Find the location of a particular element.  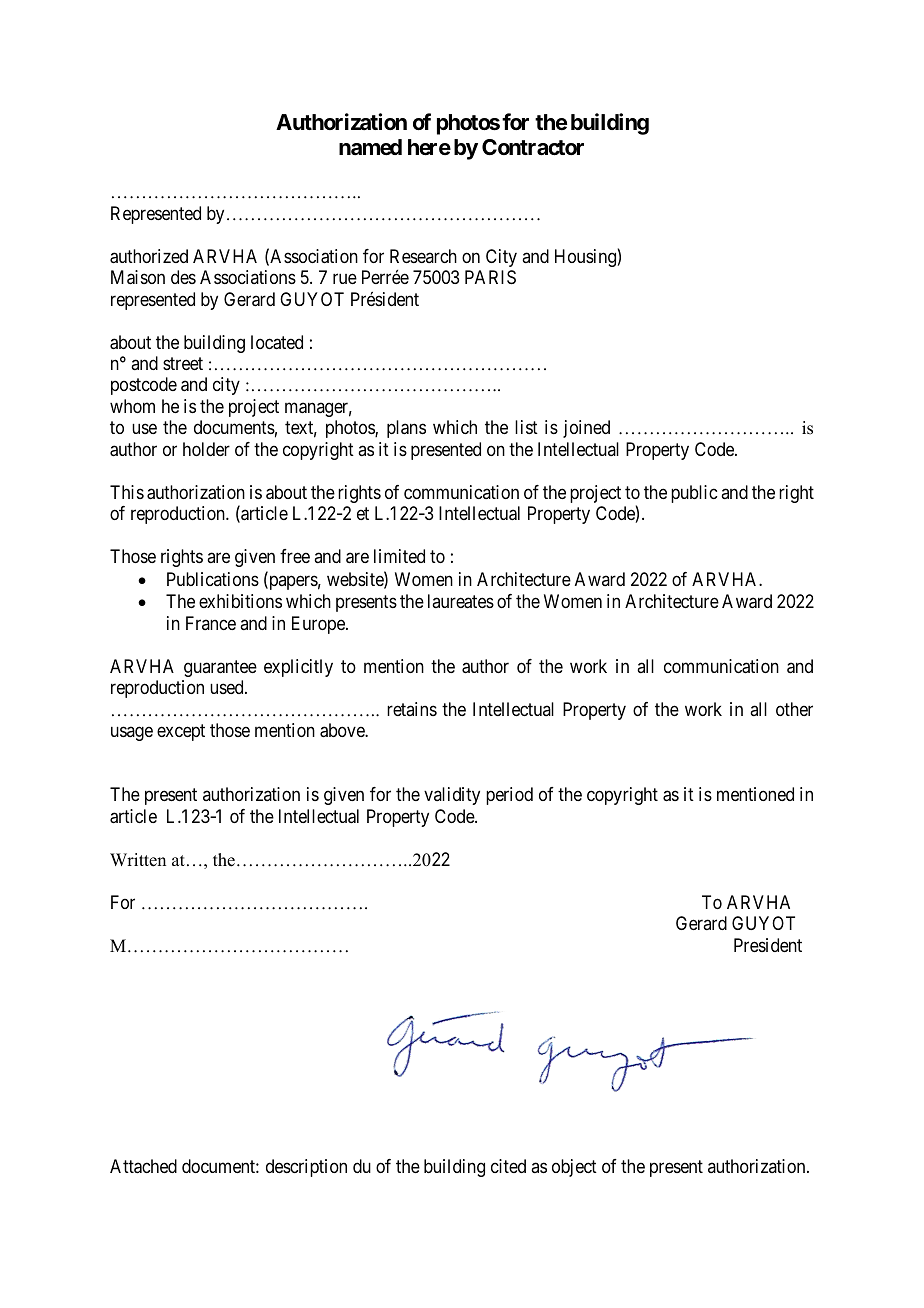

laureates is located at coordinates (461, 601).
